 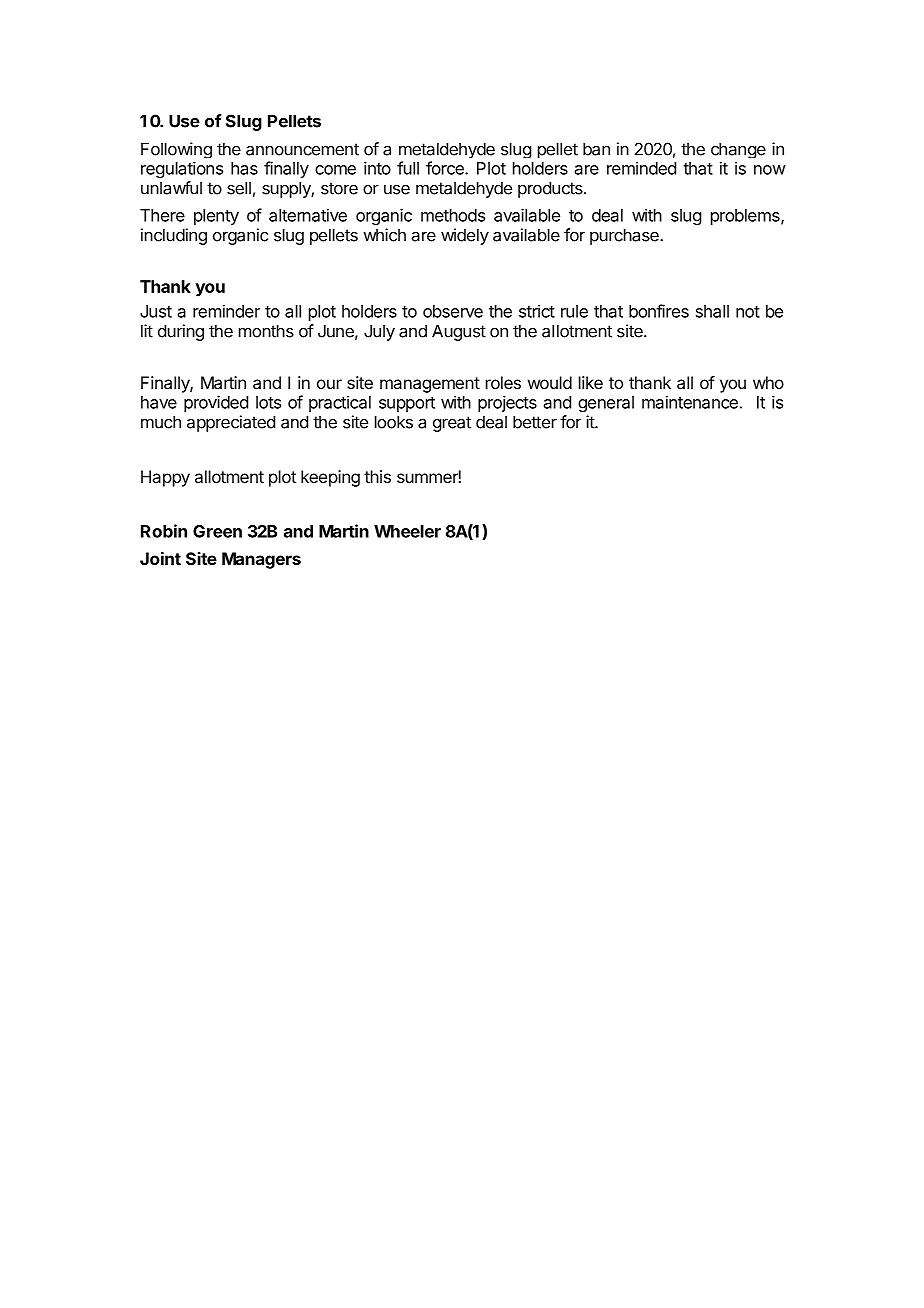 I want to click on better, so click(x=535, y=422).
